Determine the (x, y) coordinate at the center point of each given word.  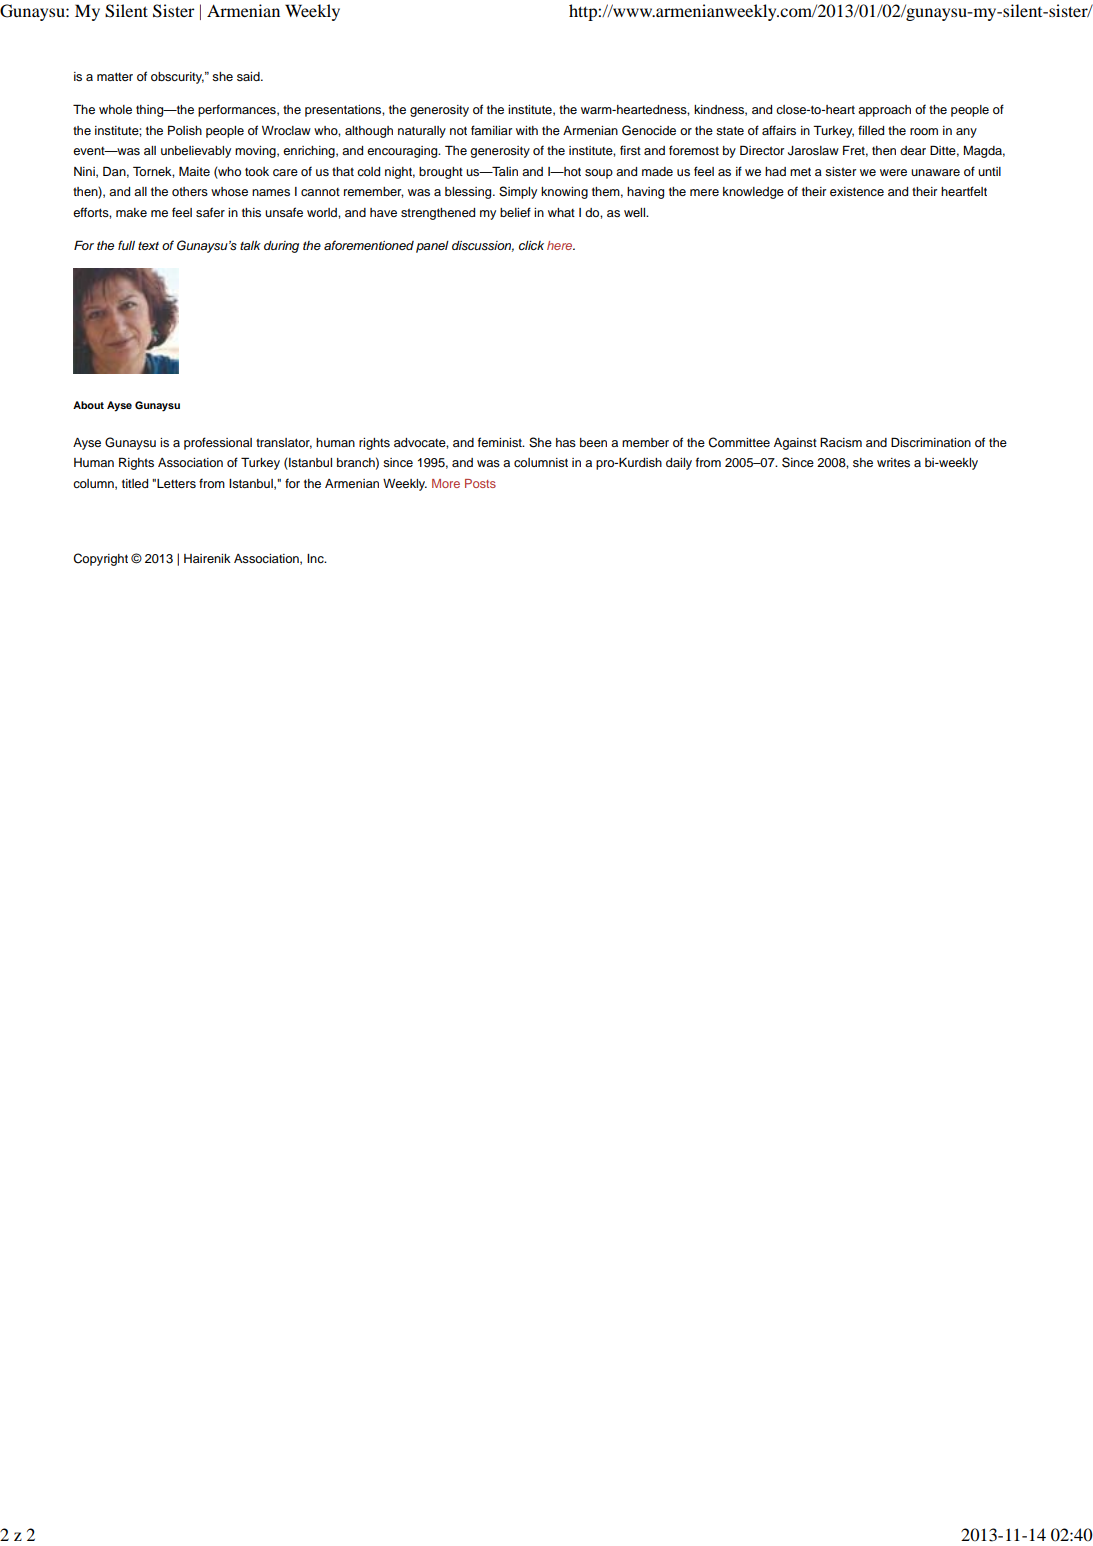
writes (893, 462)
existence (857, 191)
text (148, 246)
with (527, 130)
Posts (480, 483)
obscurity (177, 78)
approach (884, 111)
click (531, 245)
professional (218, 443)
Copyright (100, 559)
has (566, 442)
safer (210, 212)
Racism (841, 442)
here (561, 245)
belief (515, 212)
